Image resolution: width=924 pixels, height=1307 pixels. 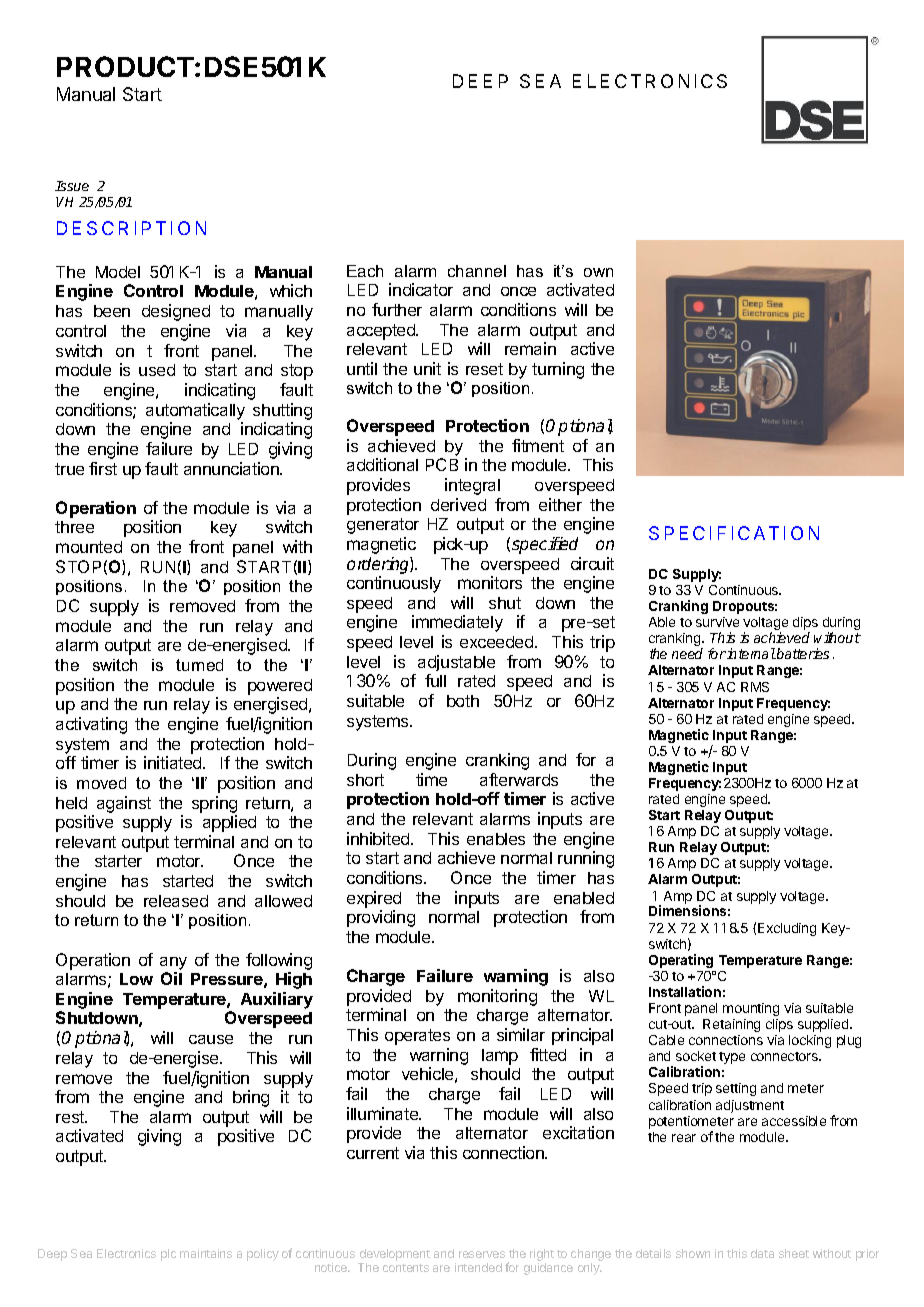 What do you see at coordinates (530, 348) in the page?
I see `remain` at bounding box center [530, 348].
